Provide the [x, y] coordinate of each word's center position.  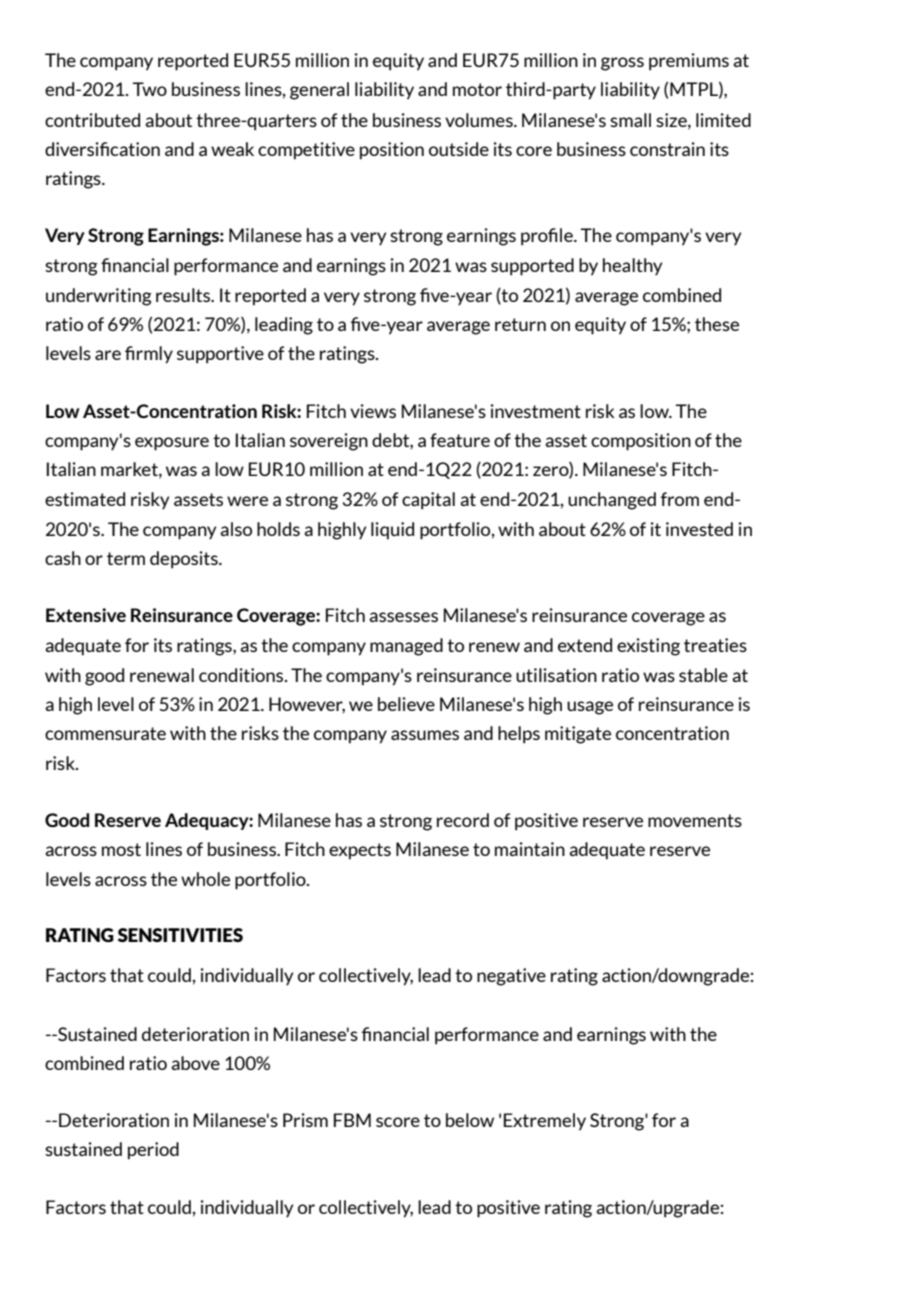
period [153, 1151]
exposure [172, 444]
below [470, 1120]
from [680, 499]
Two [149, 89]
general [319, 91]
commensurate [105, 733]
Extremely [545, 1122]
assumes [425, 735]
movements [695, 820]
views [373, 411]
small [630, 120]
